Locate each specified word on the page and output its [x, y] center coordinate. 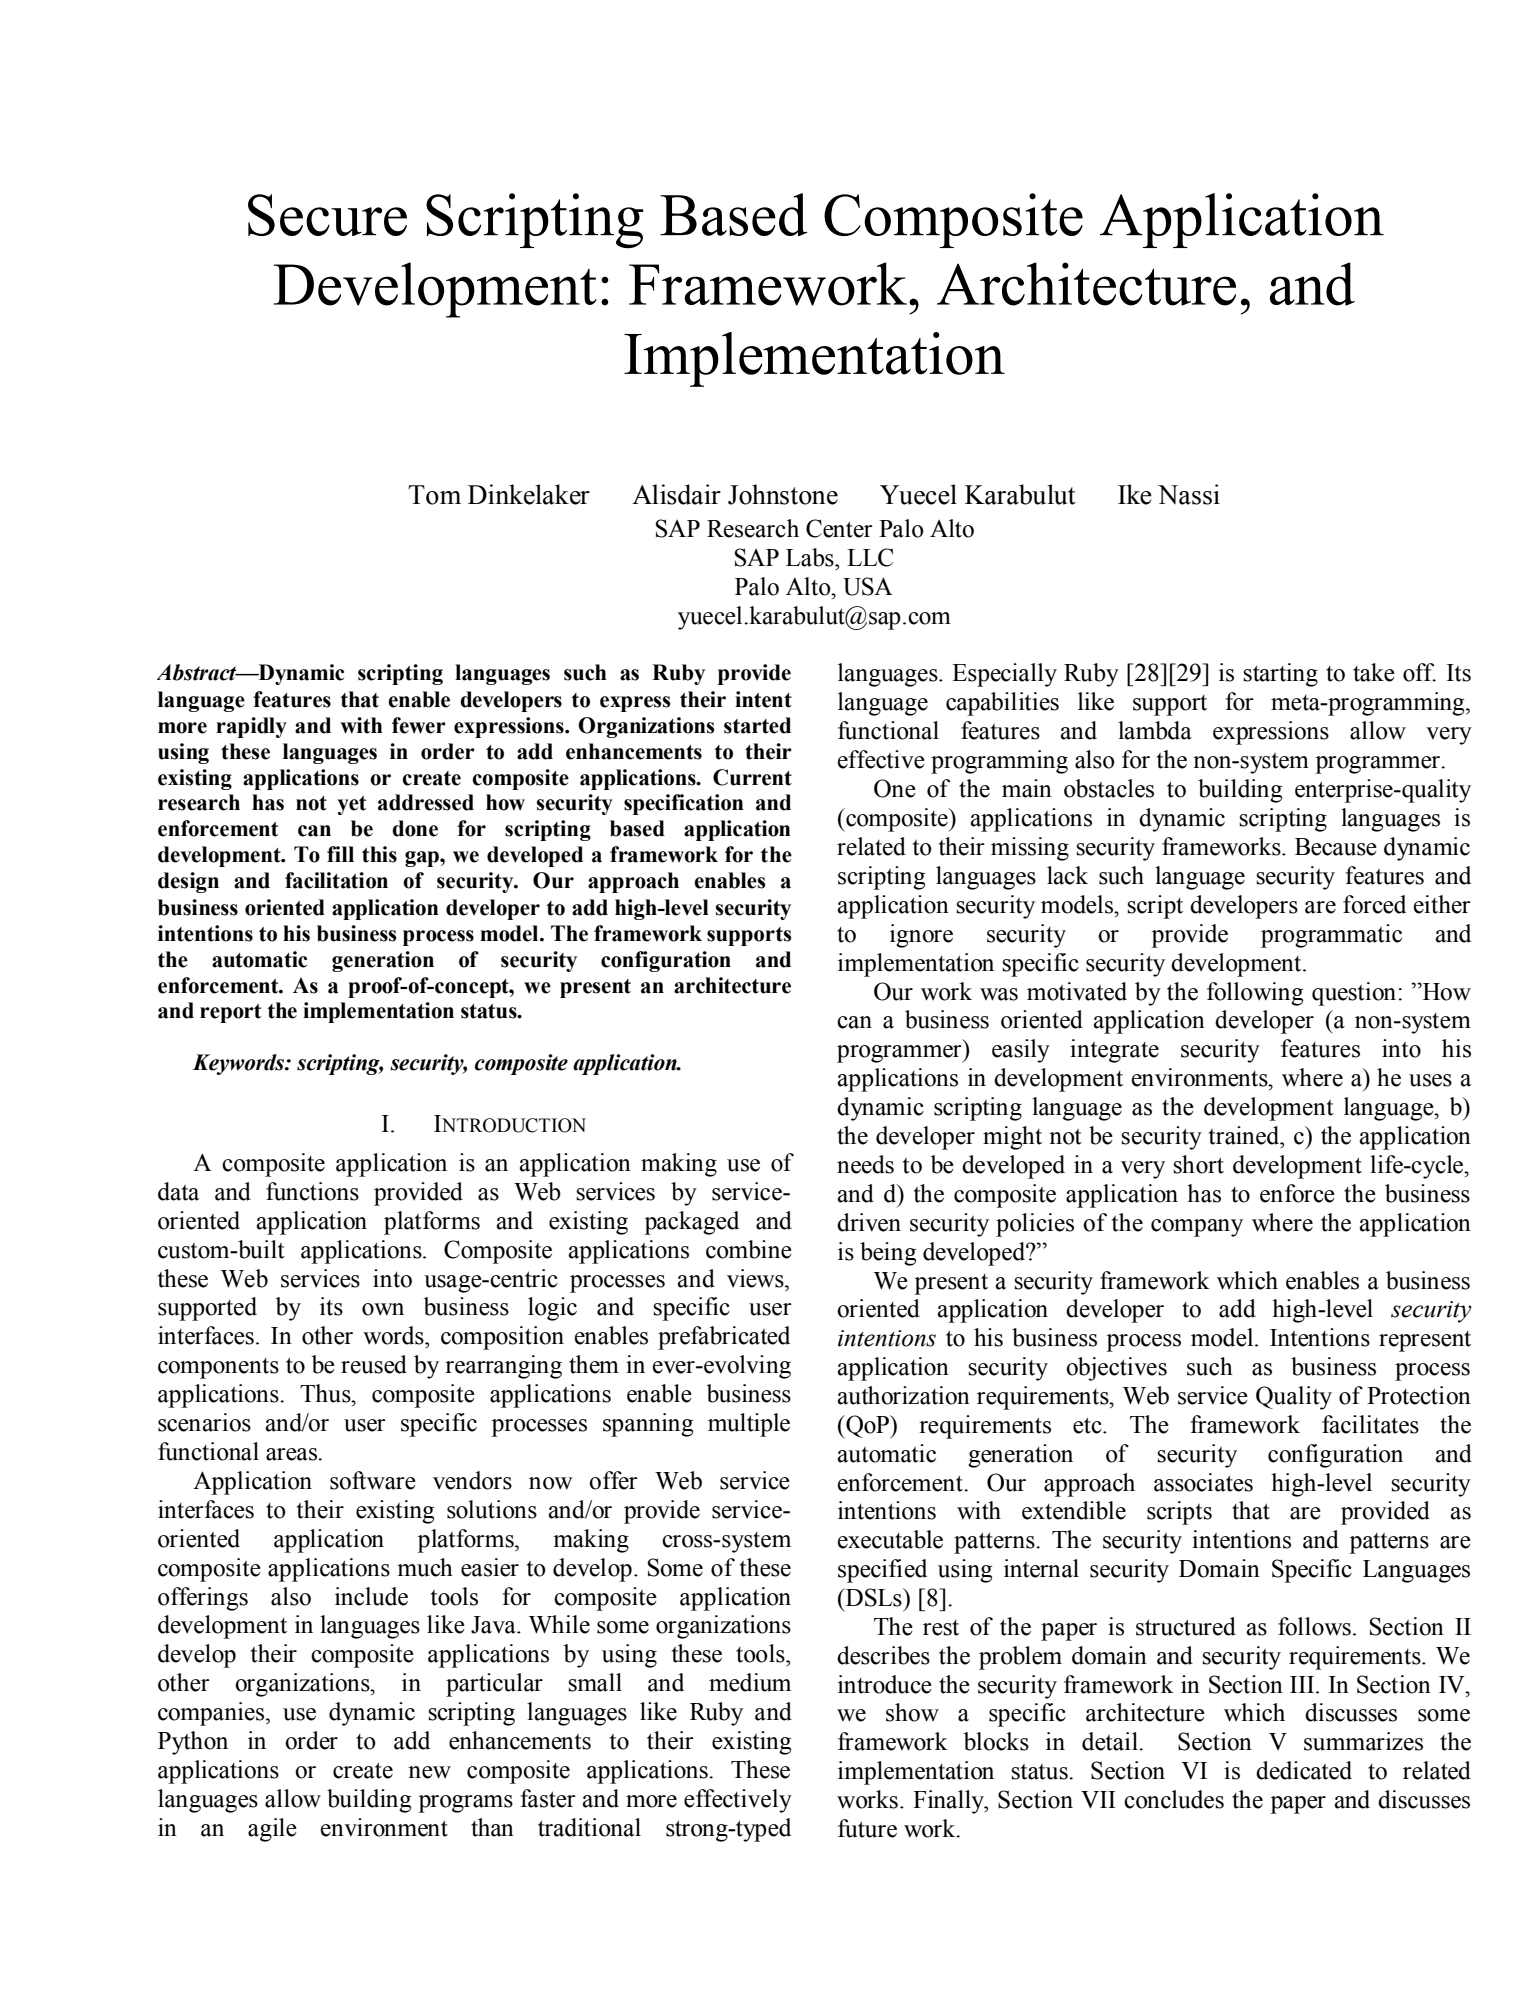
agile [272, 1830]
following [1255, 994]
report [230, 1013]
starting [1280, 675]
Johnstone [783, 494]
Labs [811, 557]
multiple [749, 1425]
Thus [326, 1393]
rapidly [251, 727]
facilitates [1370, 1424]
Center [839, 528]
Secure [327, 215]
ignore [921, 936]
